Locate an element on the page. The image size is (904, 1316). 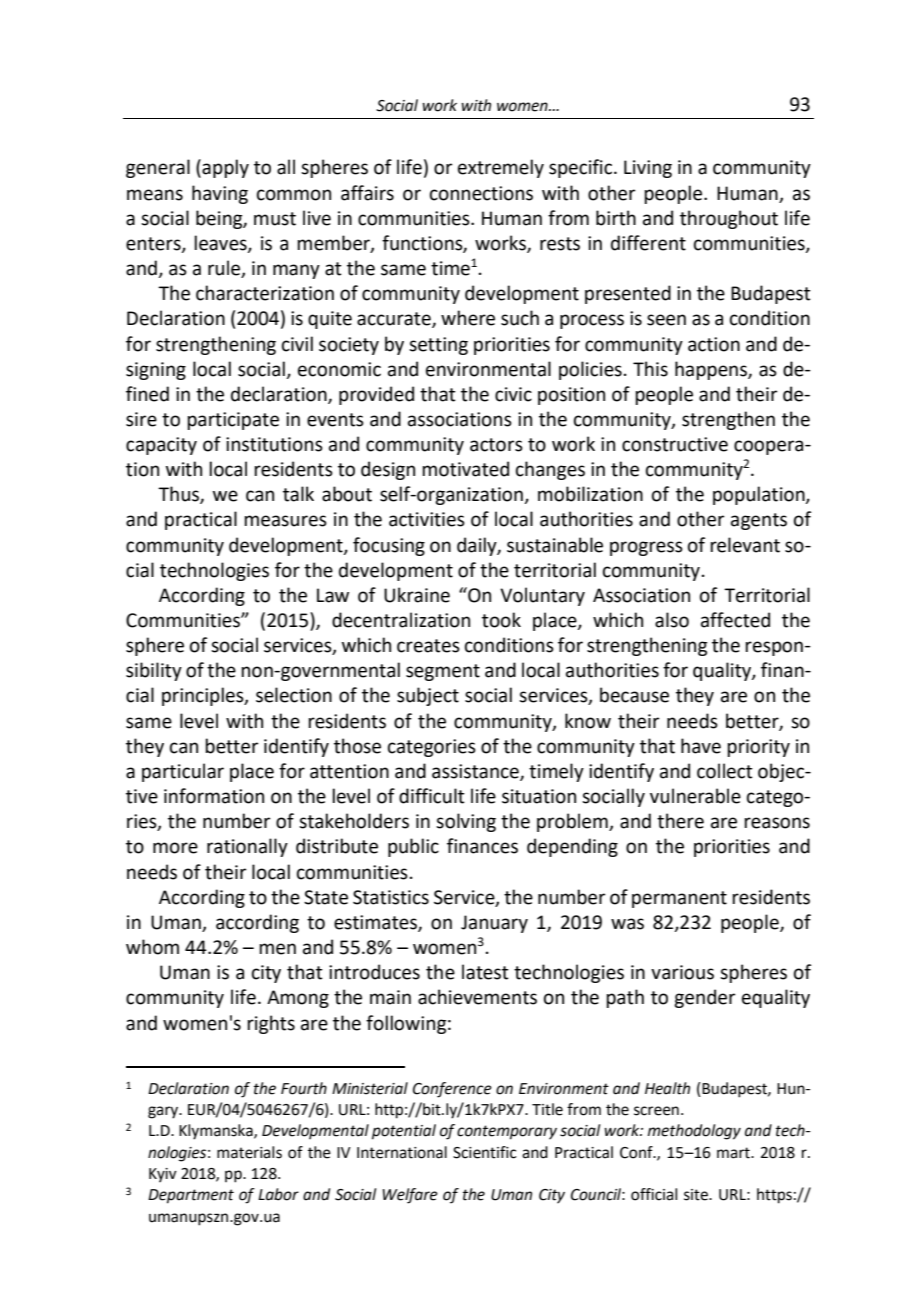
Scientific is located at coordinates (485, 1152).
